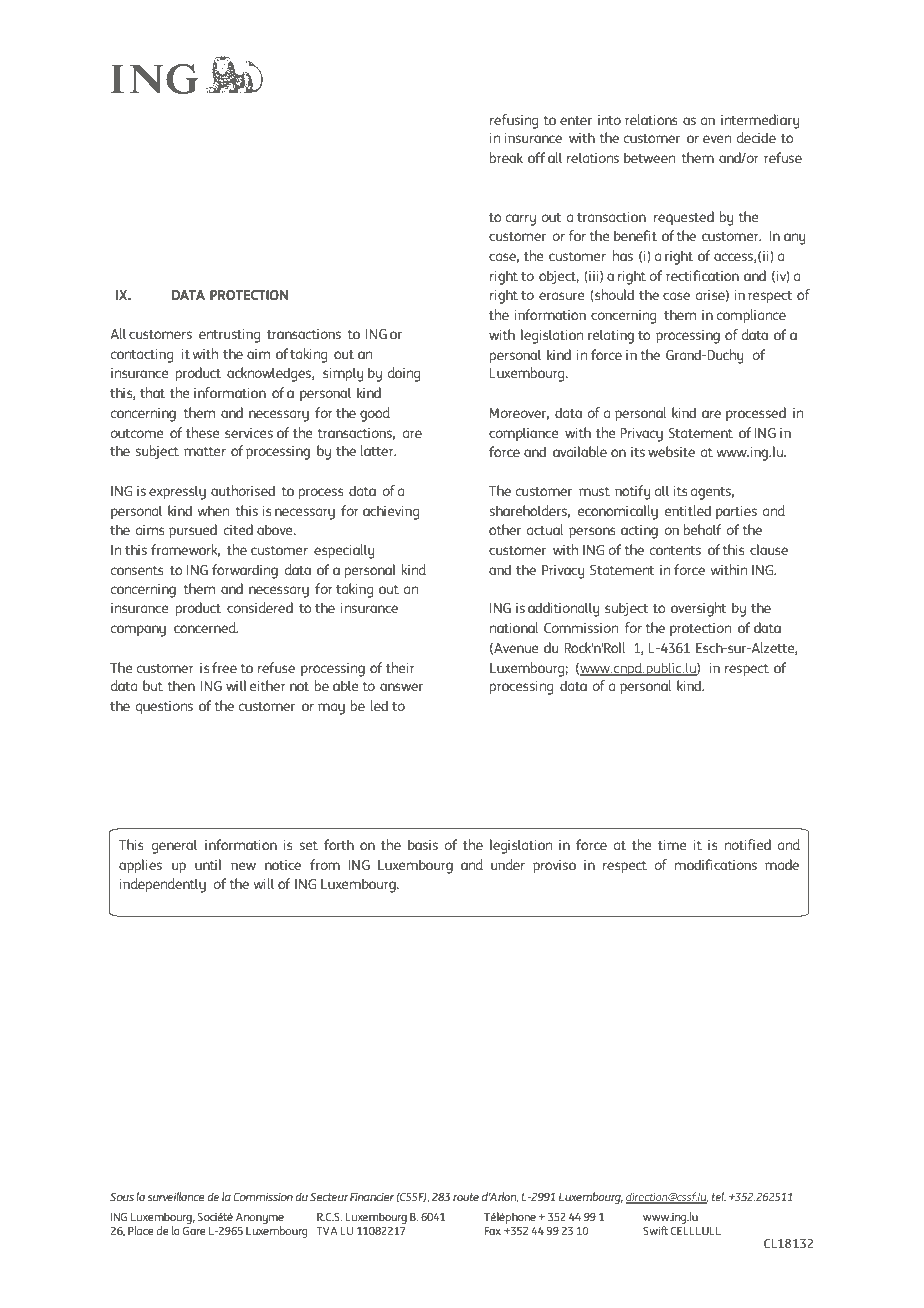 The height and width of the screenshot is (1308, 924). I want to click on basis, so click(423, 844).
